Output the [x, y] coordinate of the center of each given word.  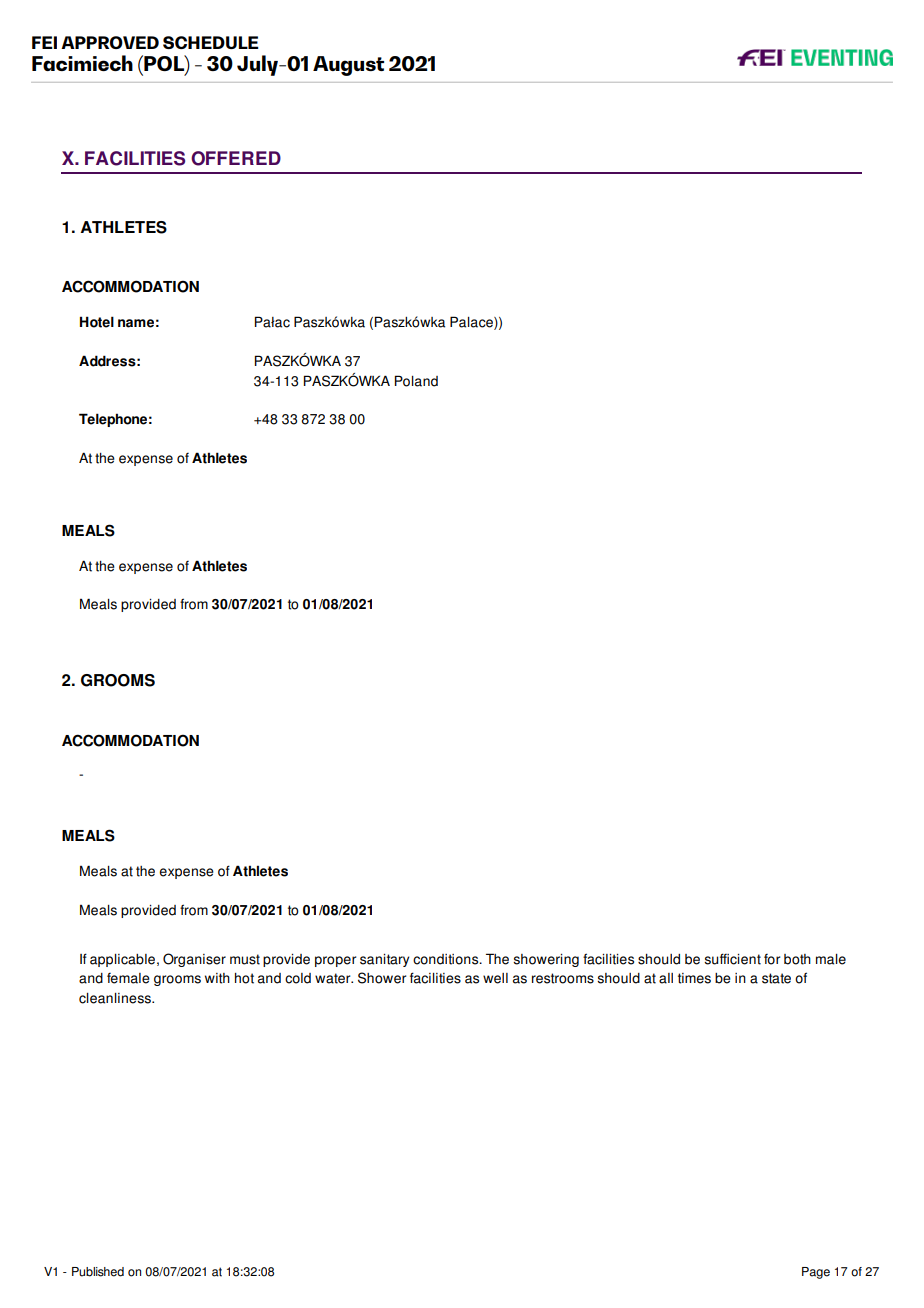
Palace [472, 323]
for [772, 959]
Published [98, 1272]
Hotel [97, 322]
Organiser [194, 960]
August [348, 66]
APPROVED [110, 42]
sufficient [732, 959]
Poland [416, 381]
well [495, 978]
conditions [447, 959]
